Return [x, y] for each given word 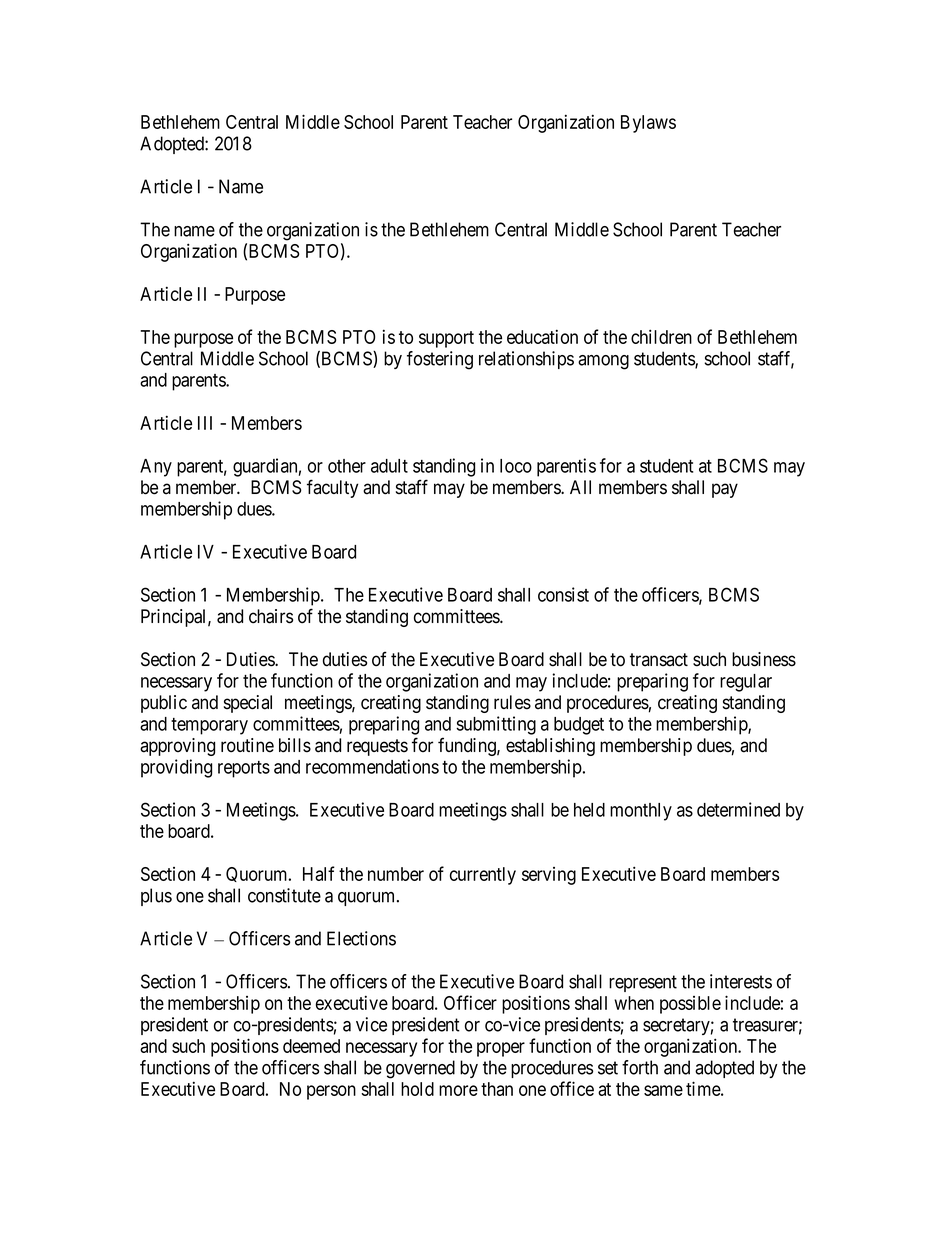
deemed [311, 1046]
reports [244, 769]
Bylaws [648, 124]
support [446, 339]
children [661, 336]
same [663, 1090]
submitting [496, 725]
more [458, 1090]
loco [516, 466]
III [205, 423]
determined [738, 809]
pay [725, 490]
